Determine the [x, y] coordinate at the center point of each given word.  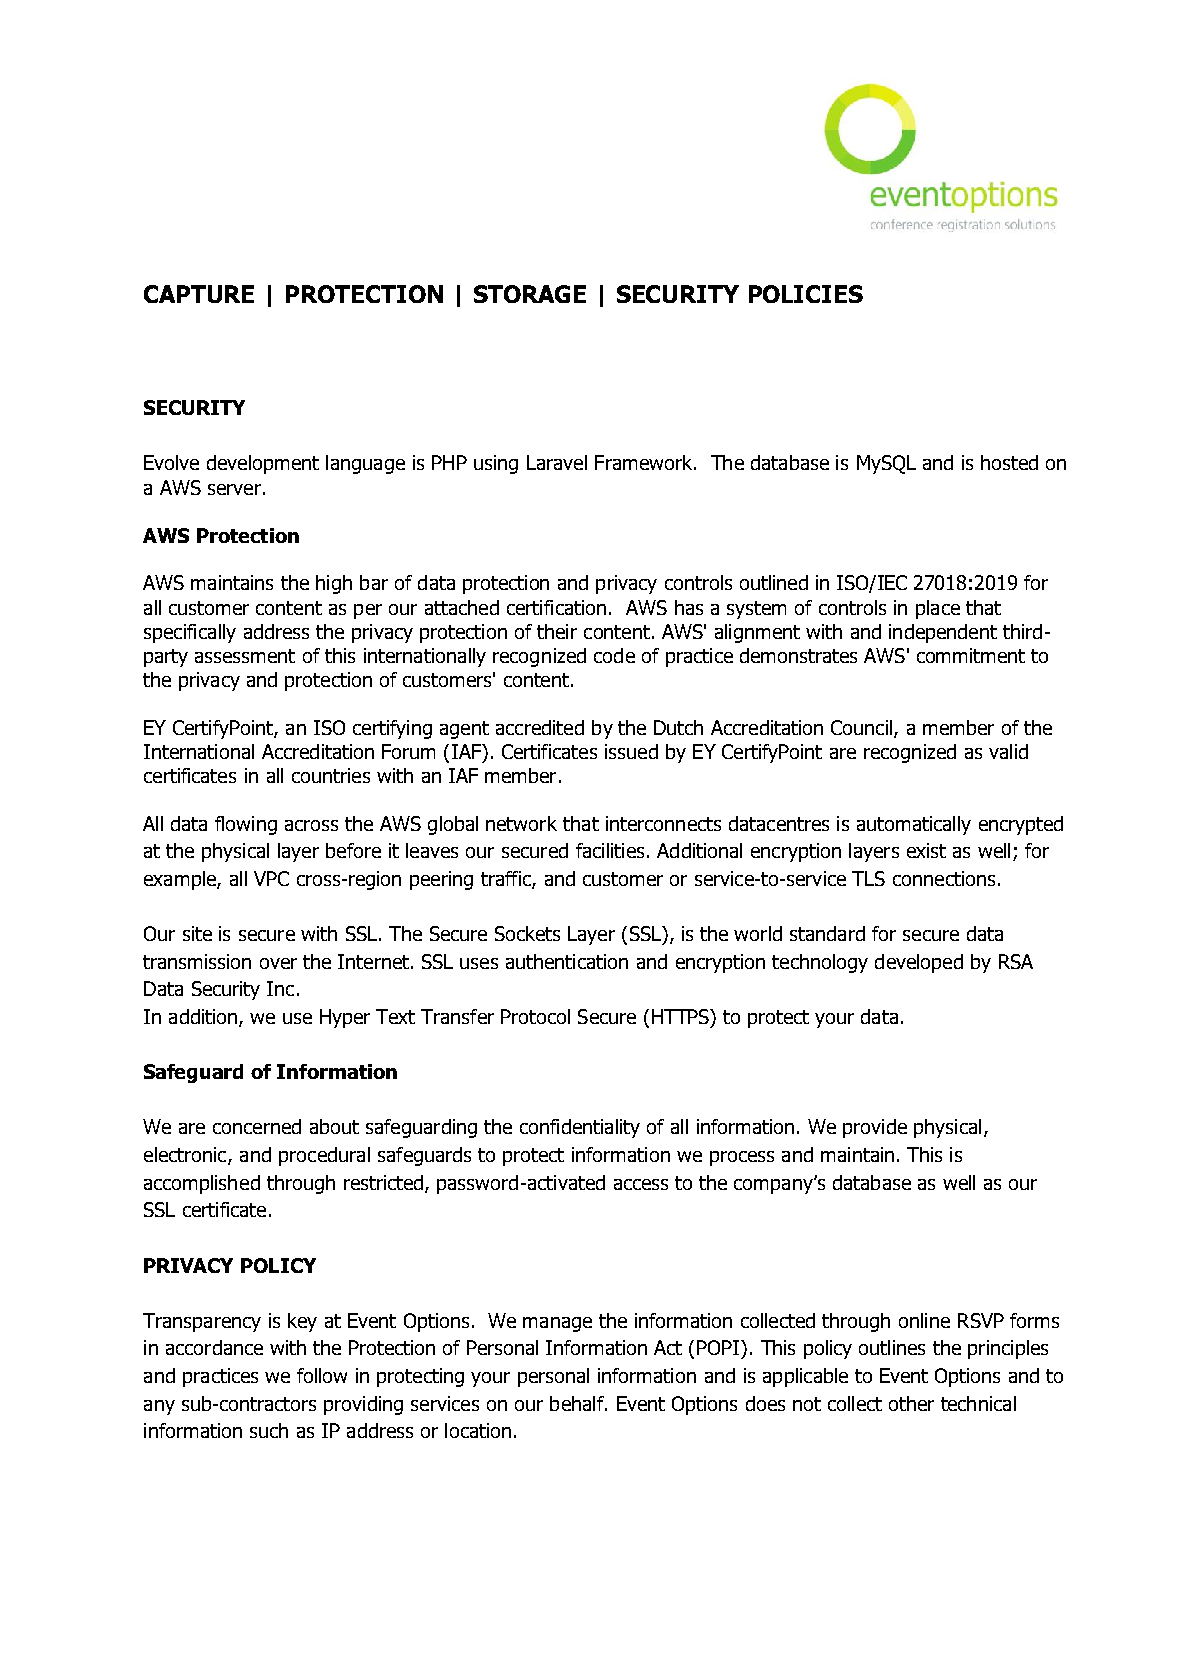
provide [875, 1128]
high [334, 584]
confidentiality [580, 1128]
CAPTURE [199, 294]
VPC [271, 878]
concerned [257, 1126]
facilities [610, 850]
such [269, 1430]
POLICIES [806, 294]
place [938, 609]
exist [926, 850]
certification [556, 607]
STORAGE [530, 294]
